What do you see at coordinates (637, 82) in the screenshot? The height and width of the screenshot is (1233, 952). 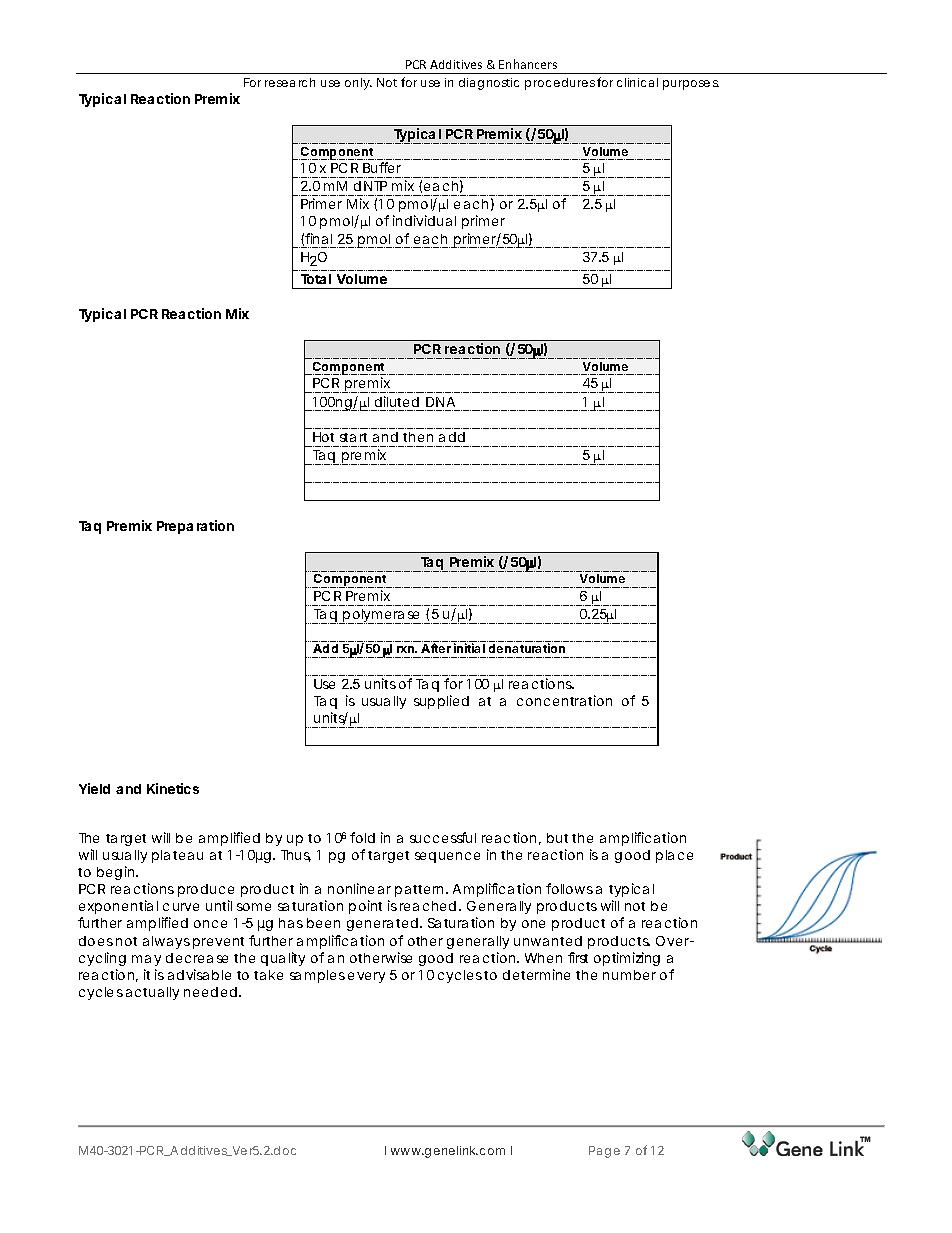 I see `clinical` at bounding box center [637, 82].
